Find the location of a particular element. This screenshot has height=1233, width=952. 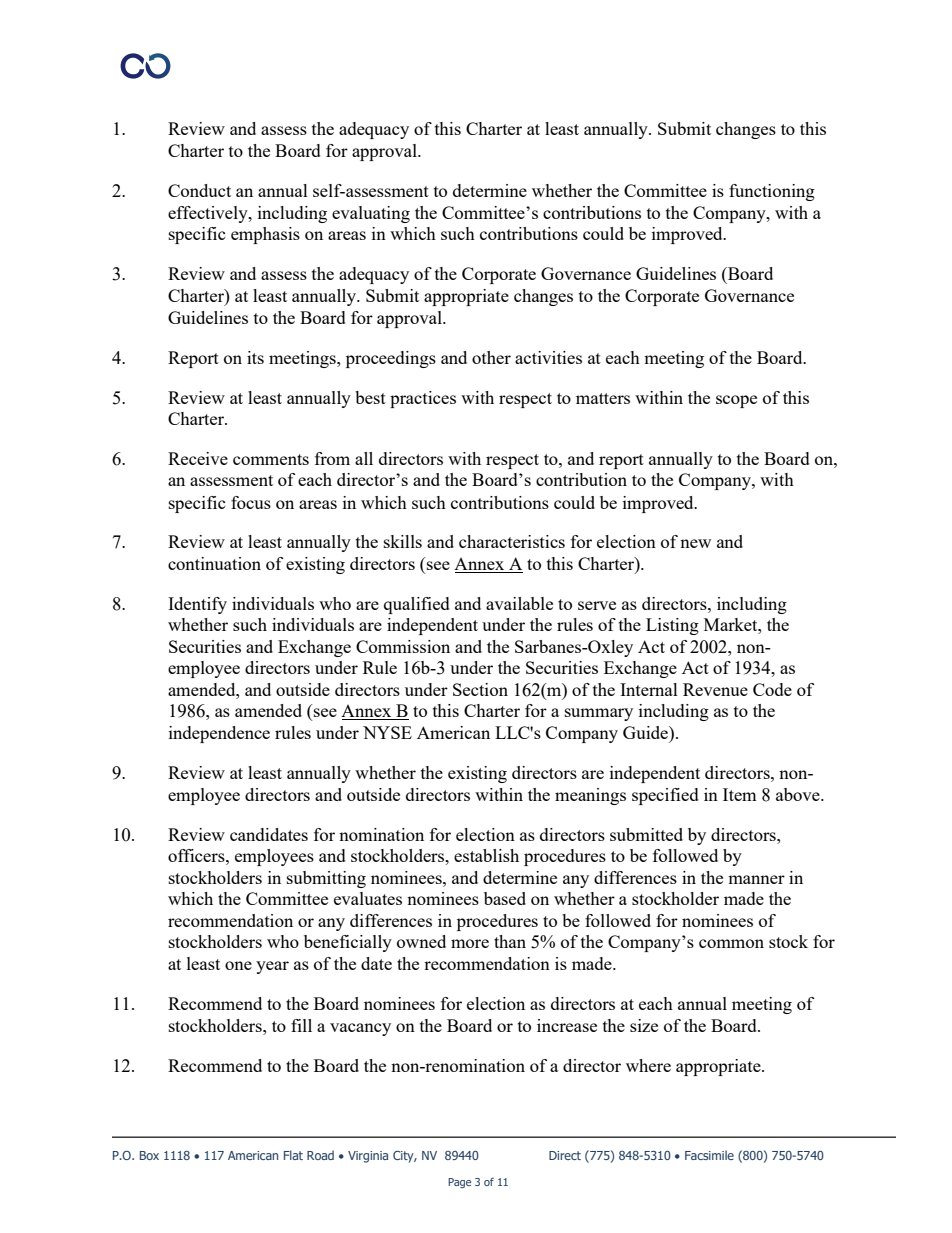

Flat is located at coordinates (293, 1155).
